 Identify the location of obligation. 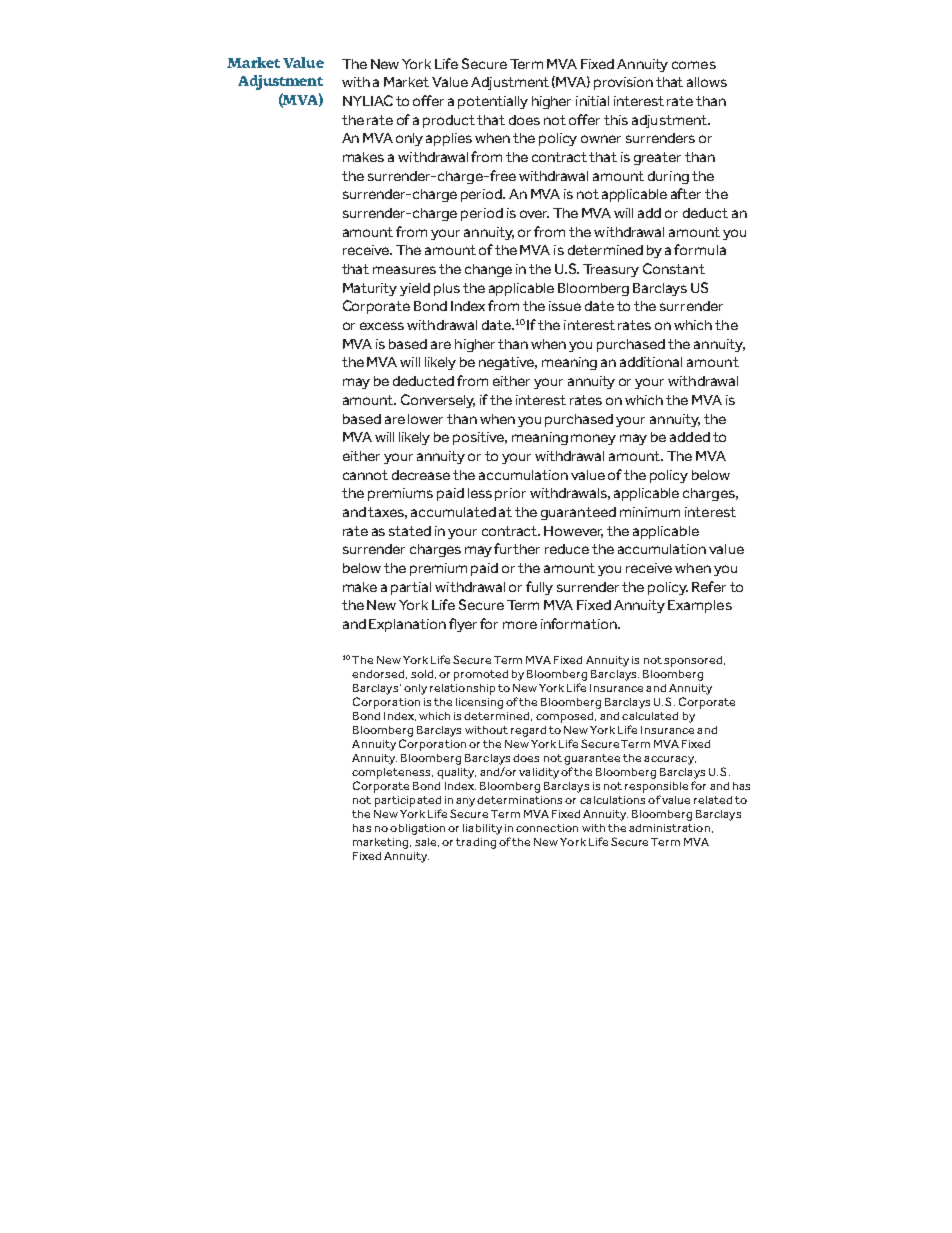
(417, 829).
